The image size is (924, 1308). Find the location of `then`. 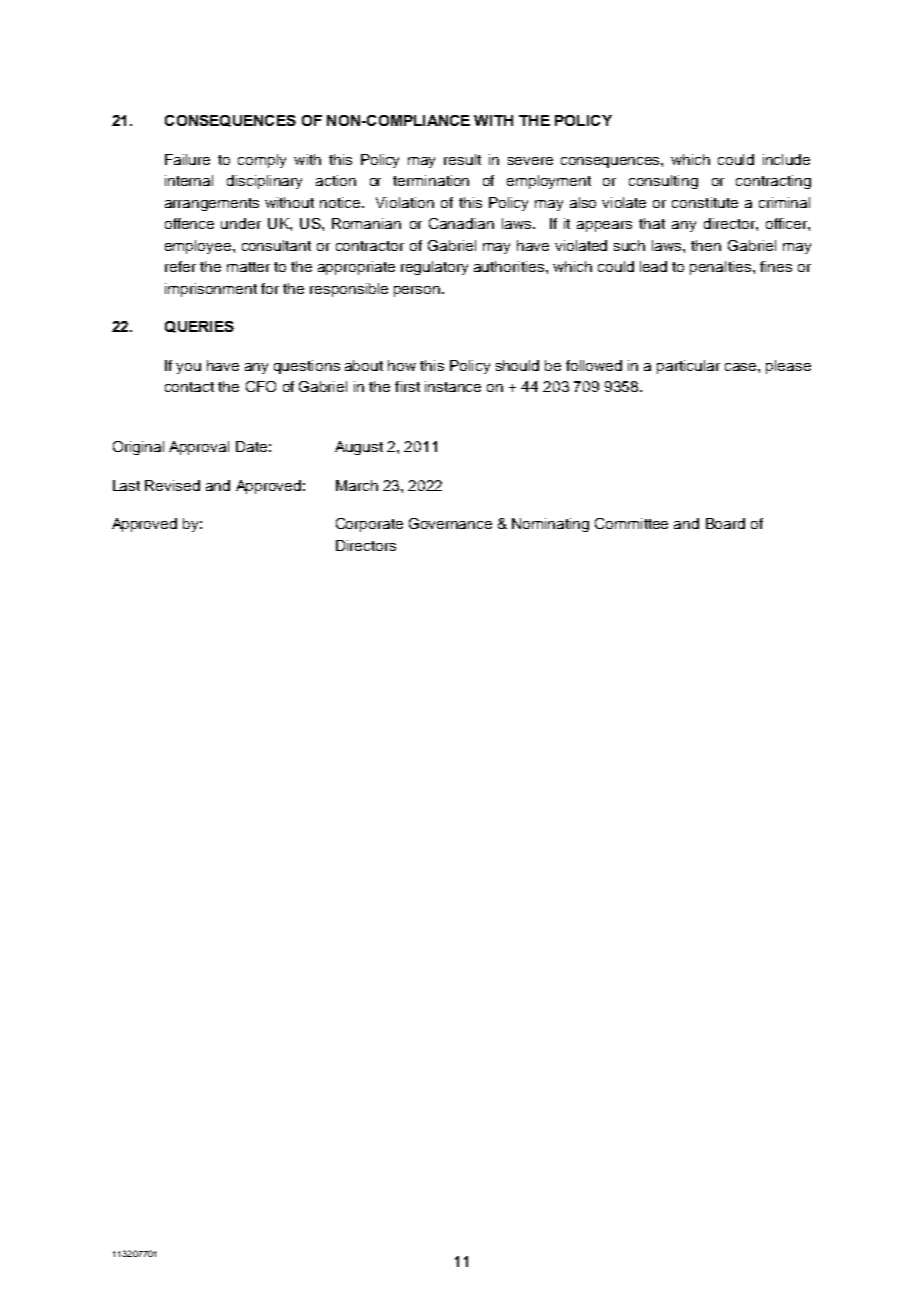

then is located at coordinates (706, 245).
